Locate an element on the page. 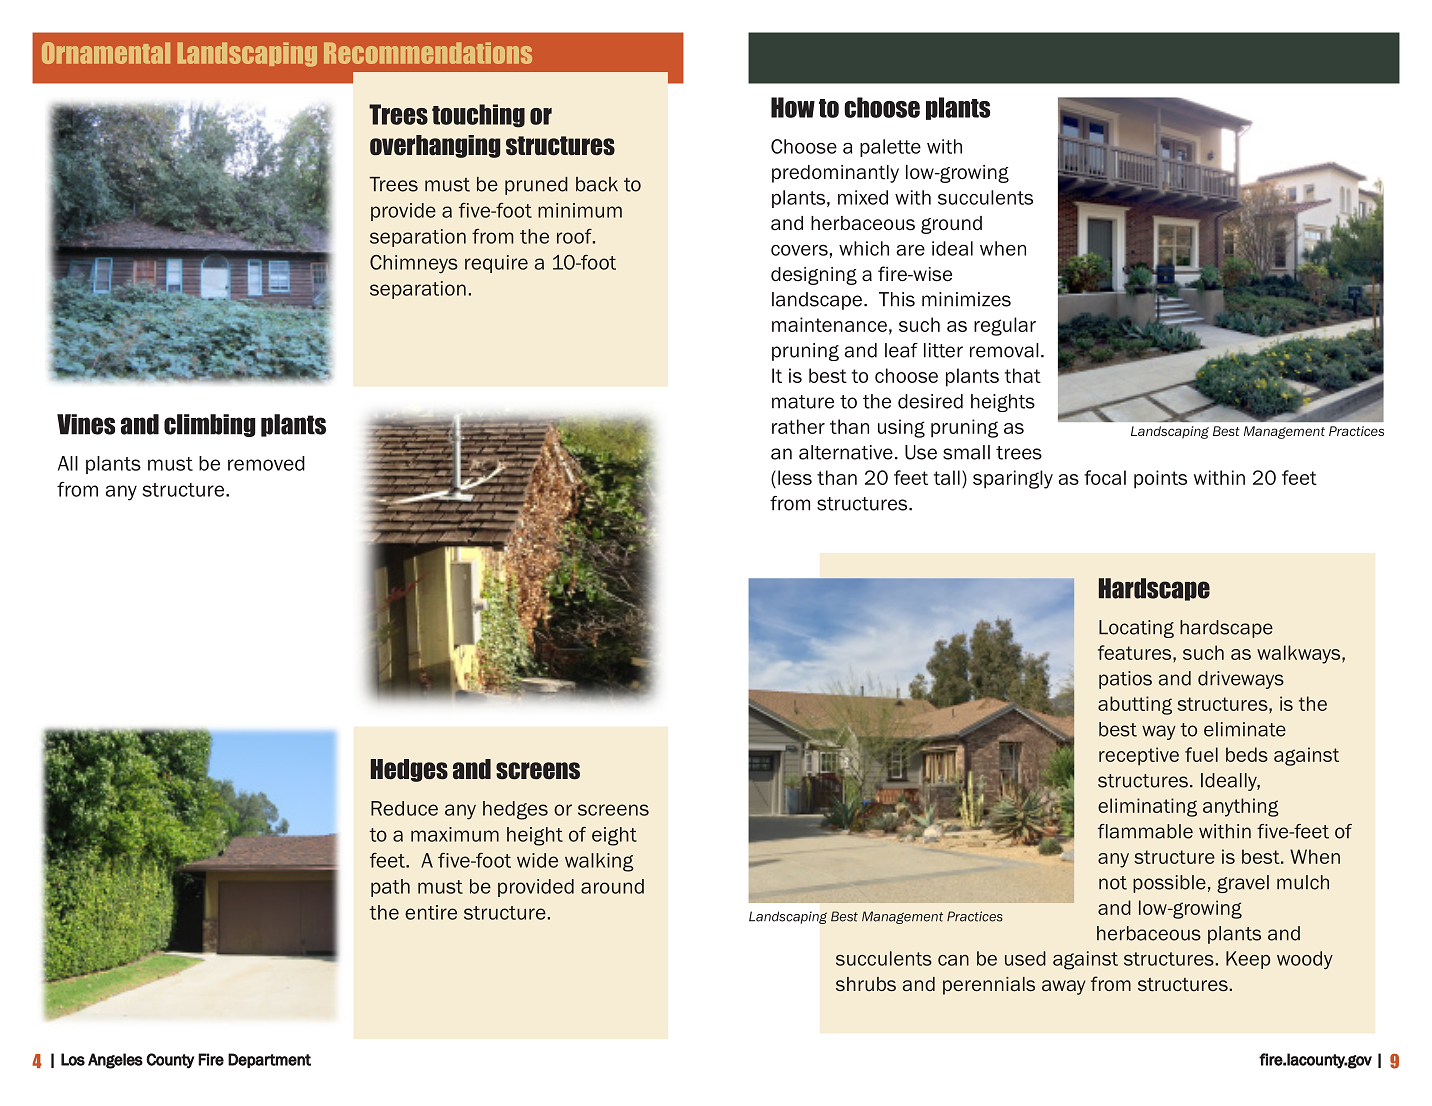 The height and width of the document is (1106, 1432). away is located at coordinates (1063, 987).
